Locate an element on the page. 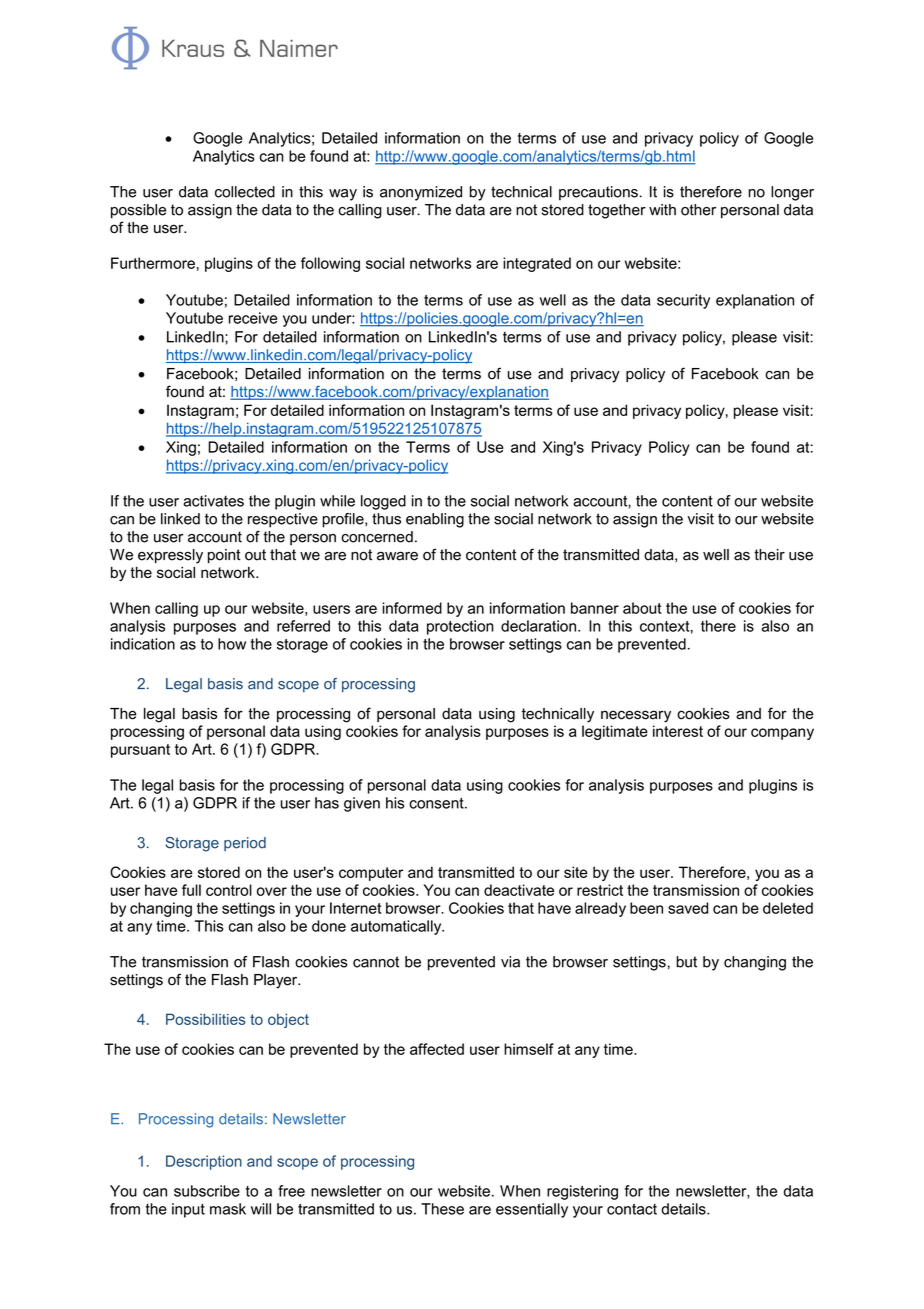 This page has width=924, height=1309. activates is located at coordinates (213, 501).
